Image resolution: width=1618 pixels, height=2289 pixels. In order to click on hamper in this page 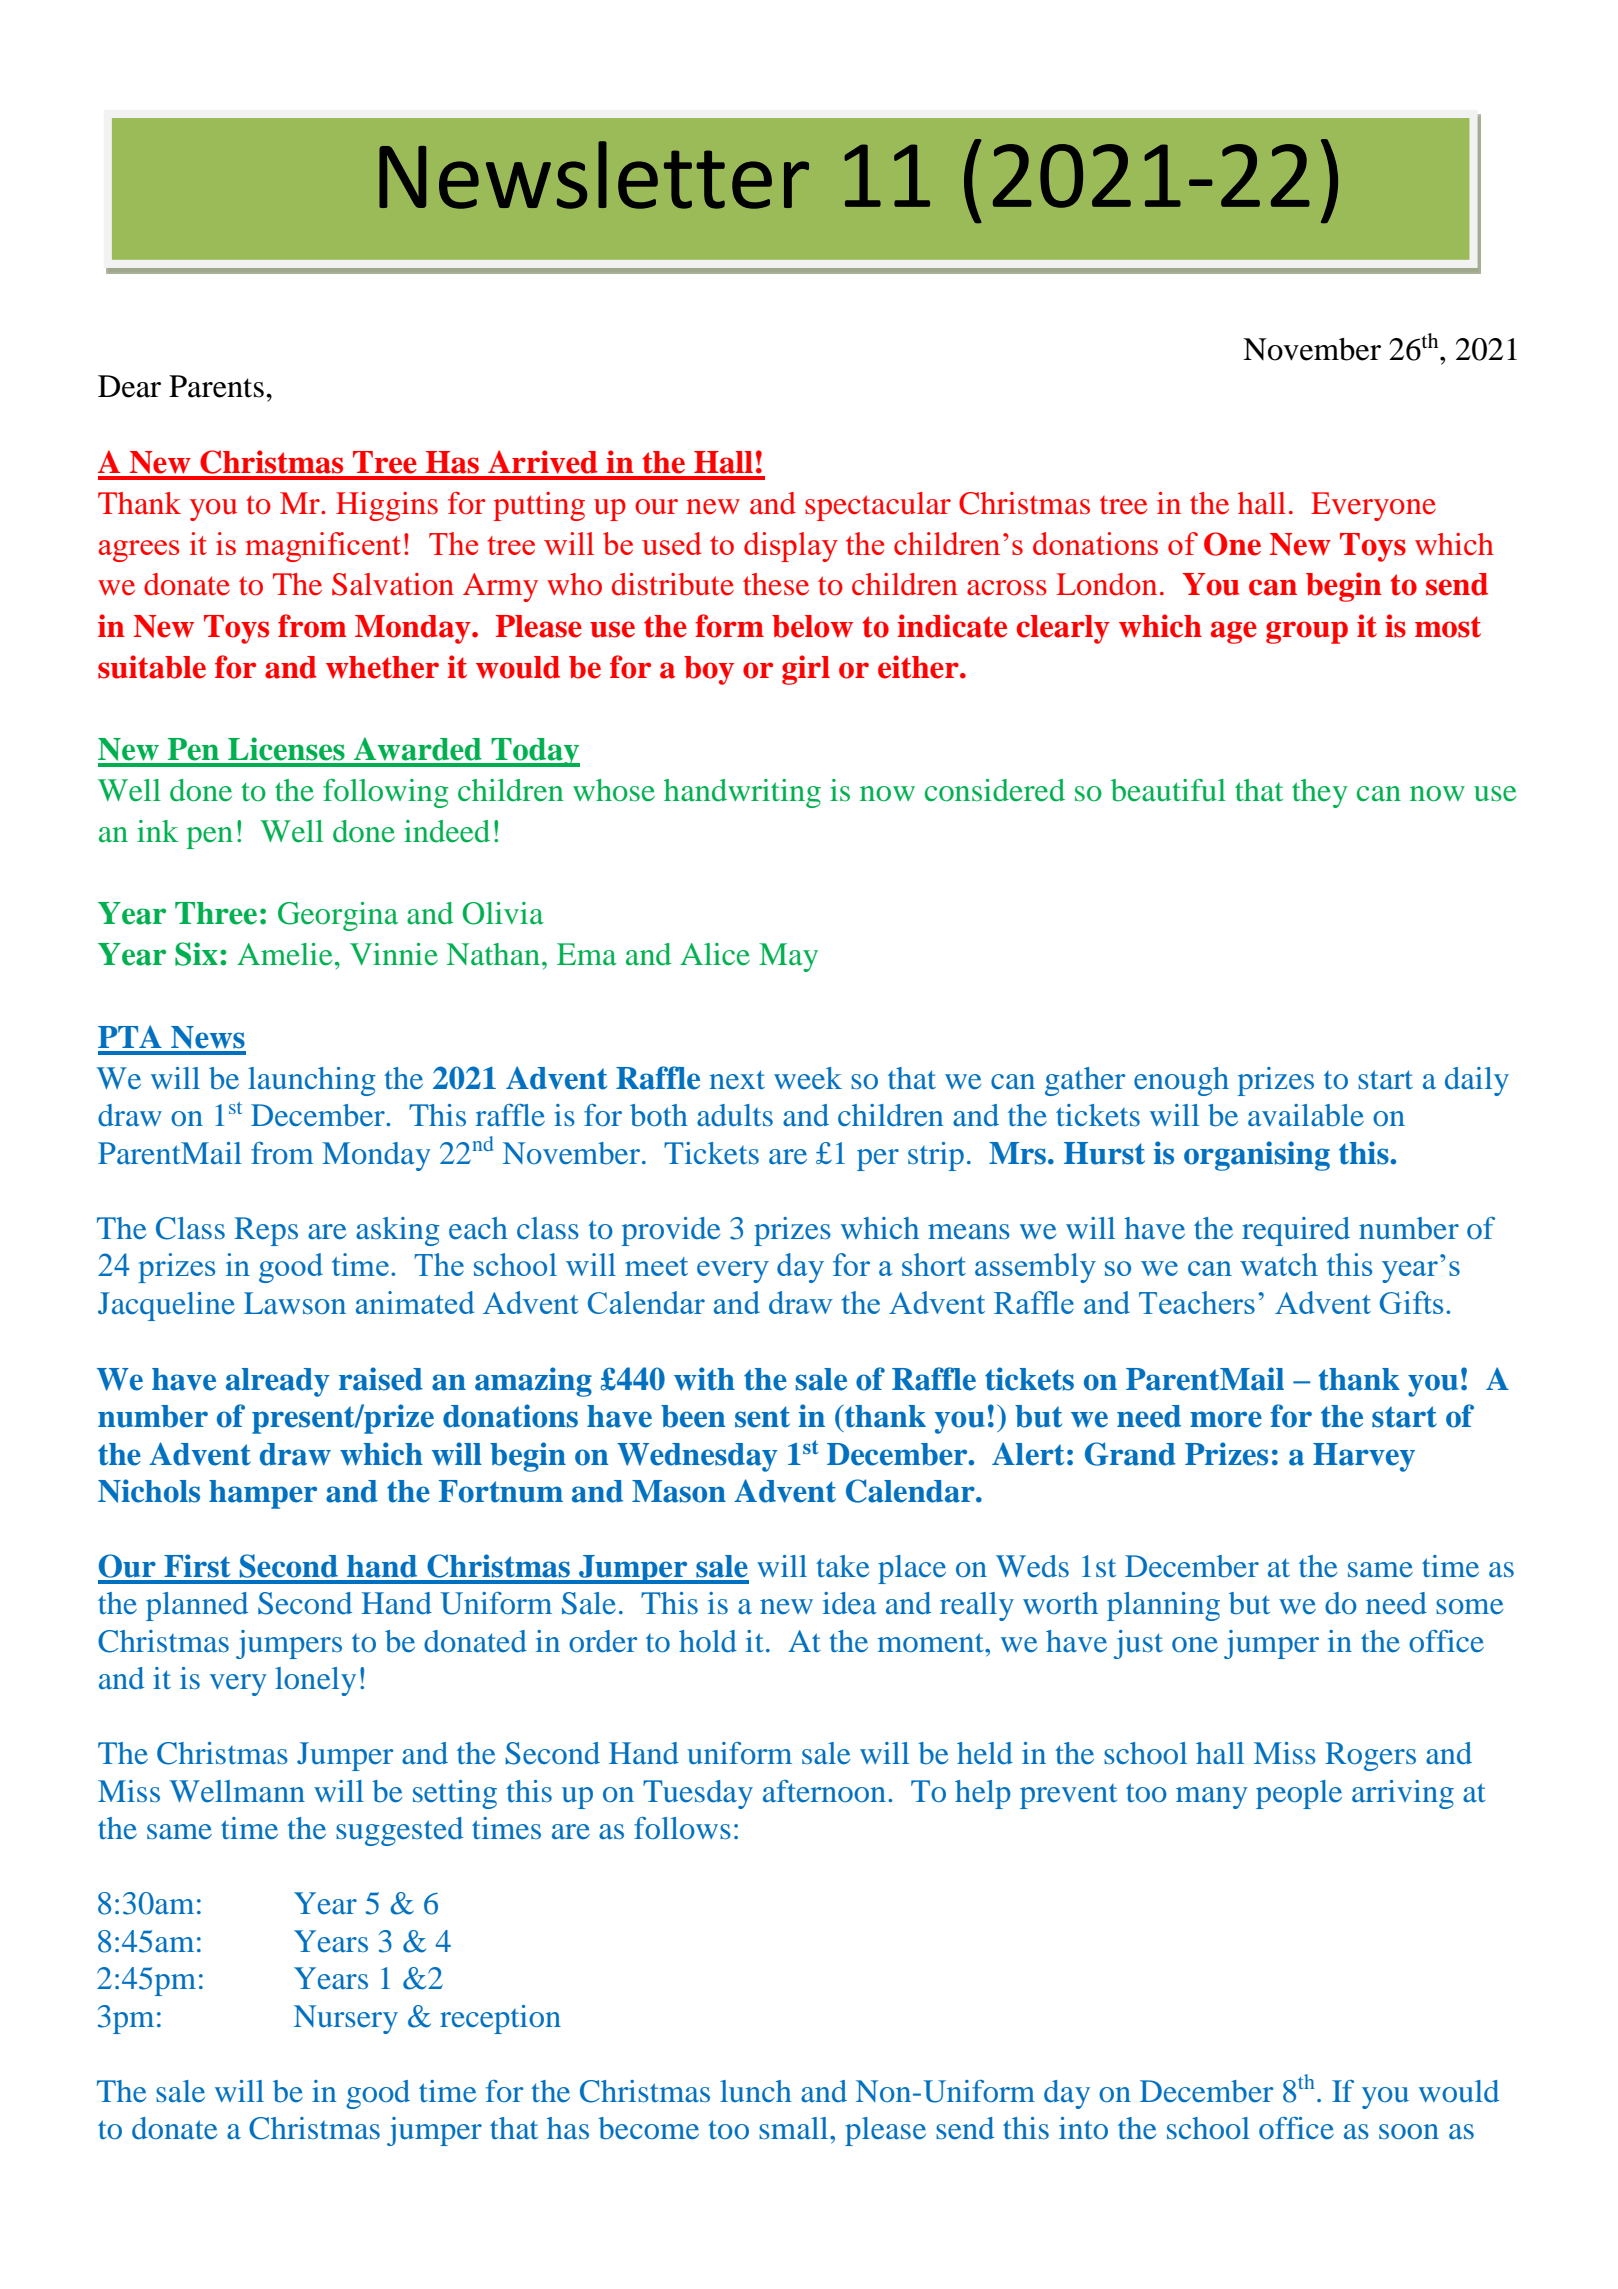, I will do `click(263, 1494)`.
